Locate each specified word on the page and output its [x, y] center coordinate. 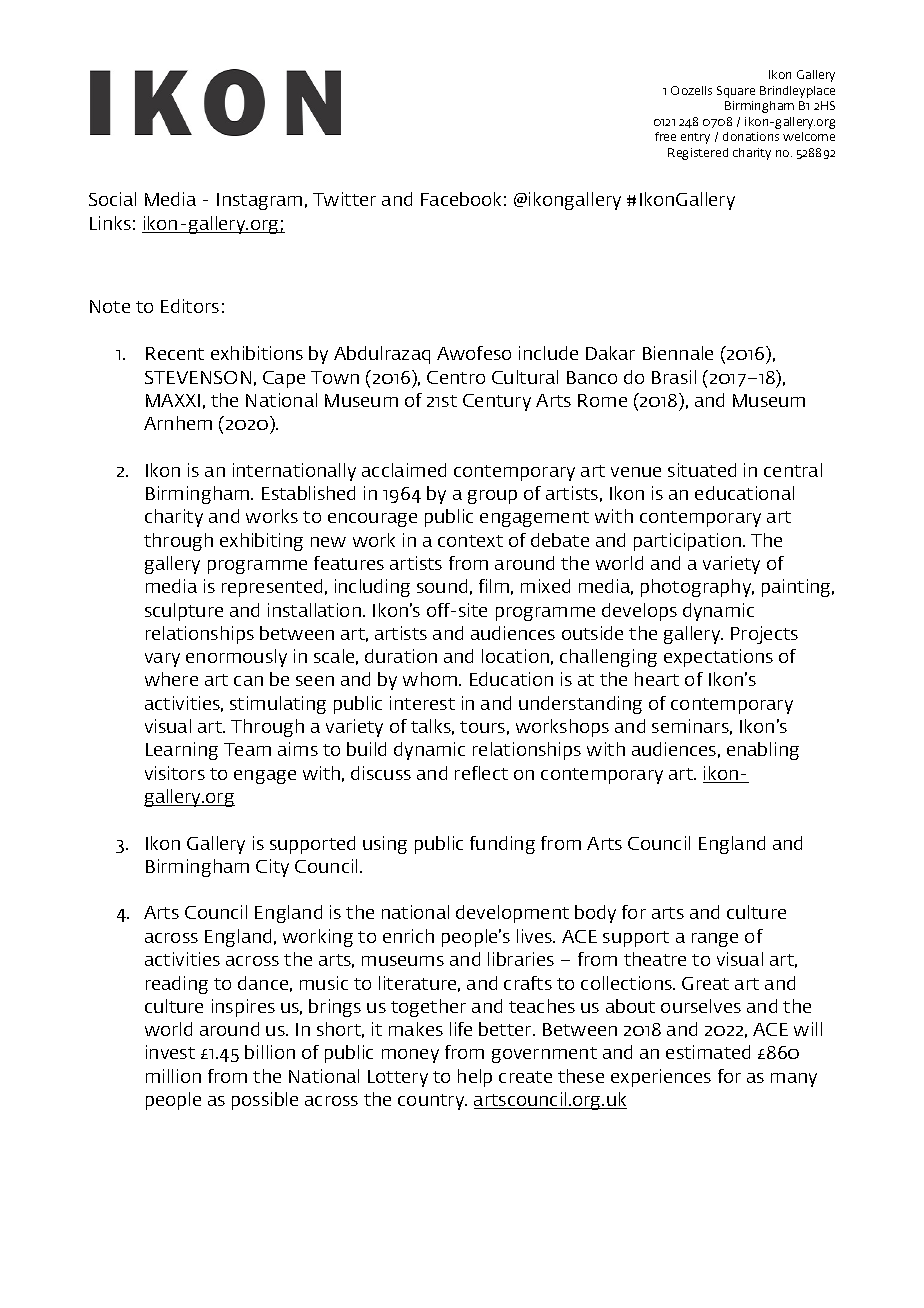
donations [751, 136]
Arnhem [178, 423]
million [173, 1076]
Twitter [344, 199]
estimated [708, 1052]
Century [497, 402]
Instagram [259, 201]
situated [702, 470]
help [475, 1078]
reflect [481, 773]
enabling [763, 751]
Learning [182, 751]
